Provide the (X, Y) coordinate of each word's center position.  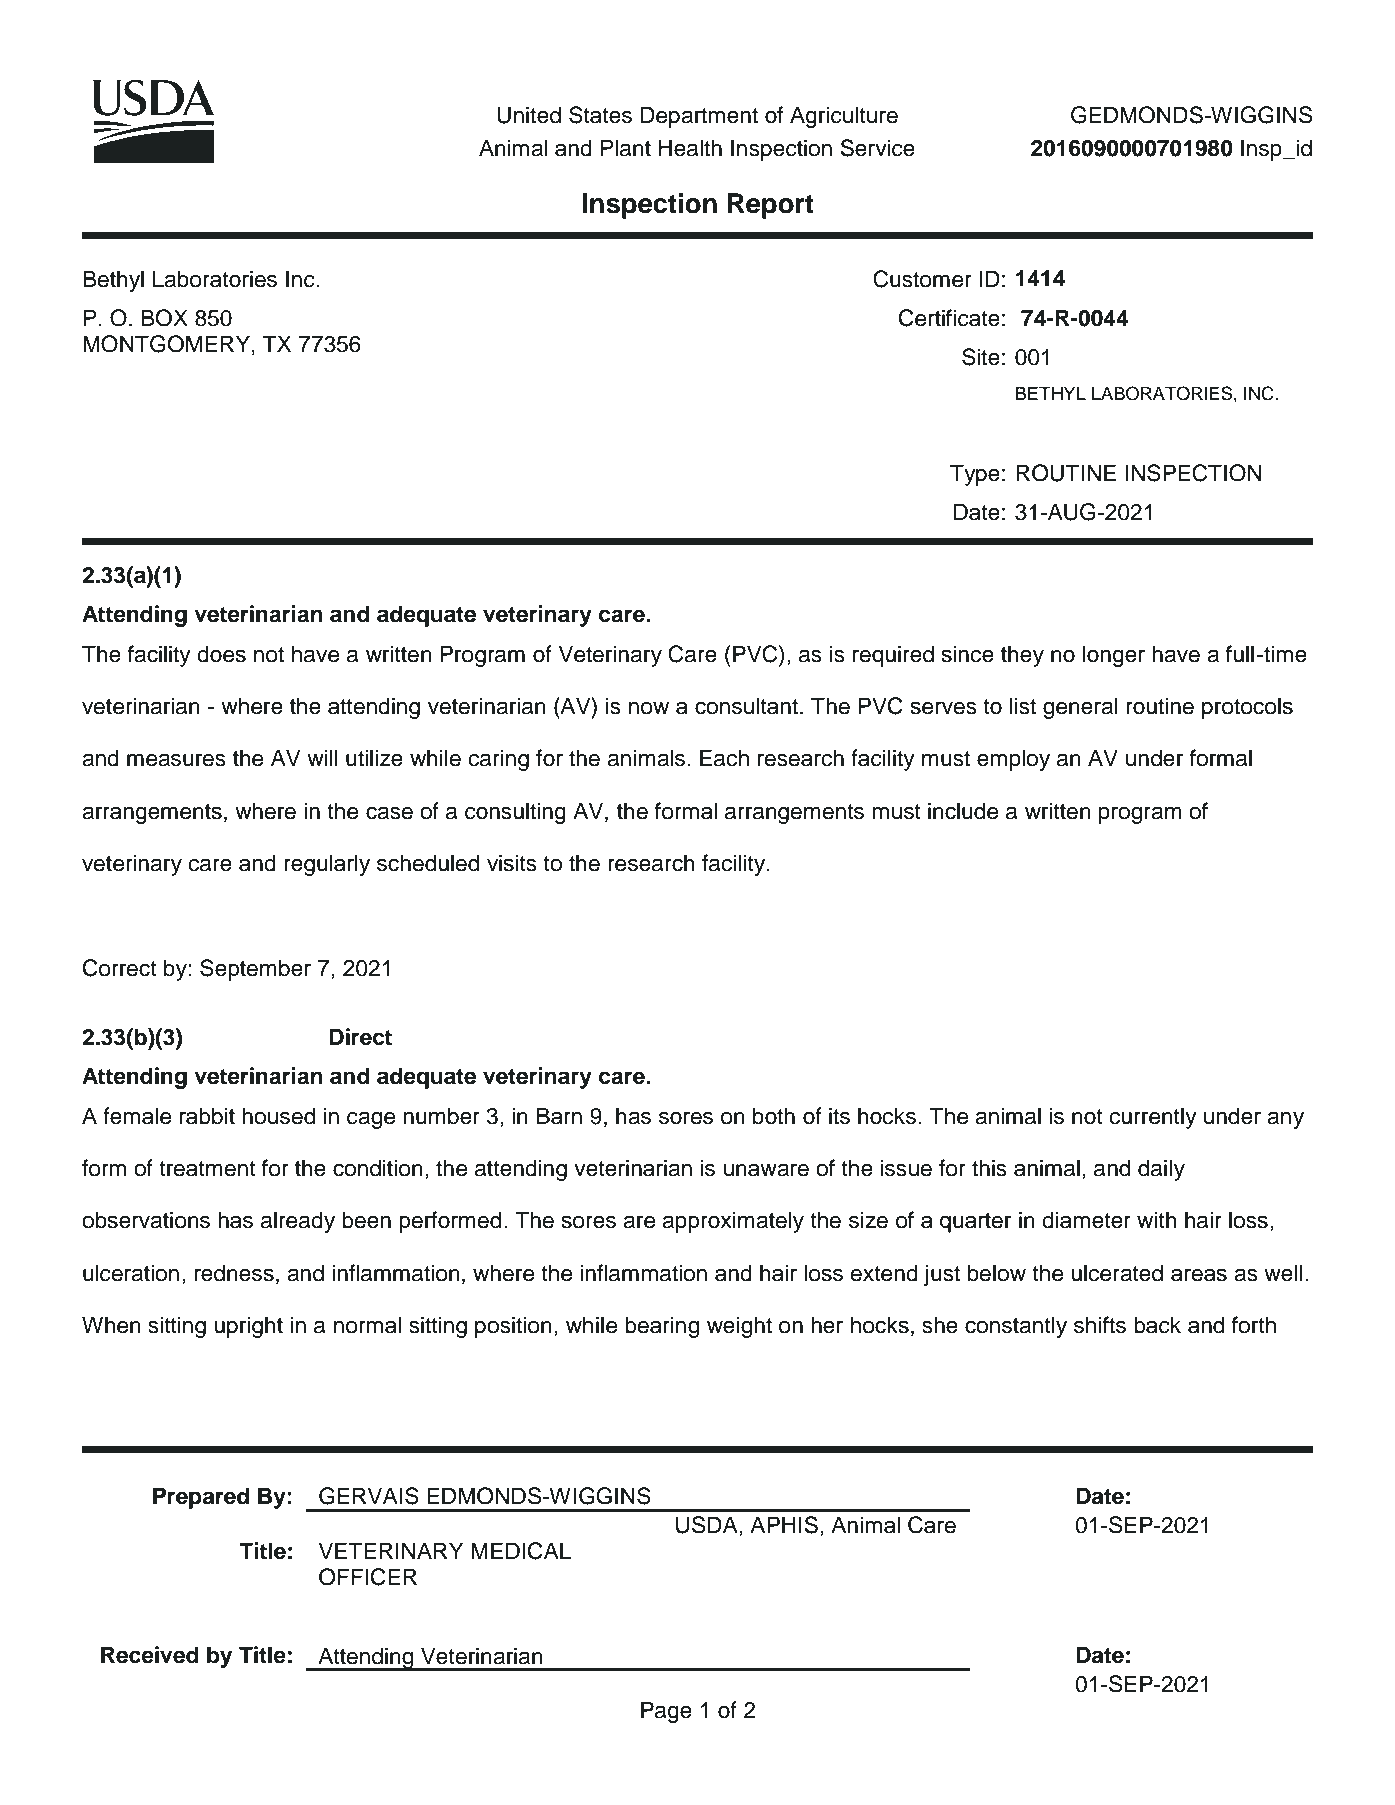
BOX (164, 318)
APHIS (784, 1525)
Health (690, 148)
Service (877, 148)
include (963, 811)
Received (150, 1655)
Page (666, 1712)
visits (512, 863)
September (255, 970)
